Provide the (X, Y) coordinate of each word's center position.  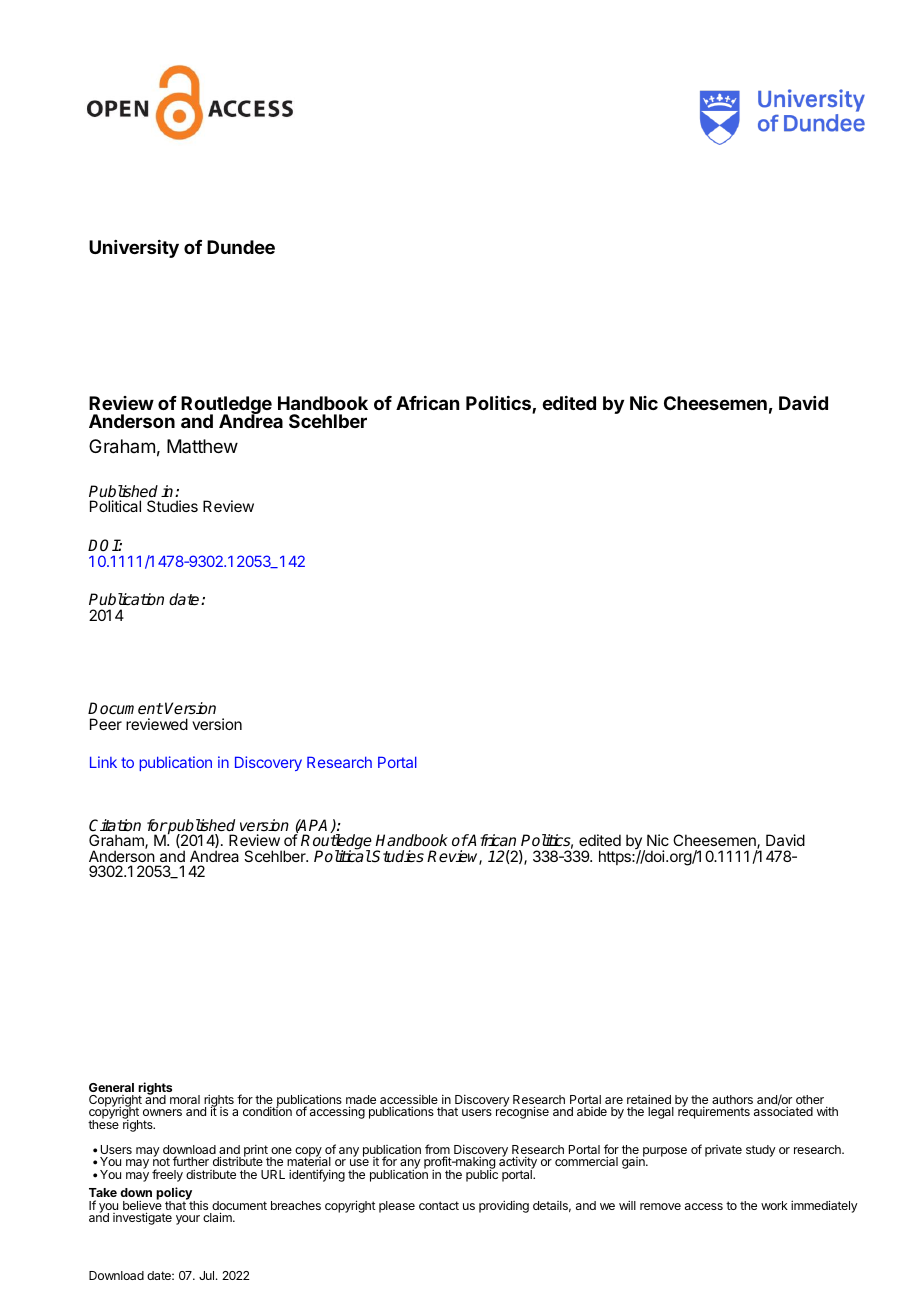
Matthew (202, 446)
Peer (106, 724)
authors (732, 1099)
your (188, 1220)
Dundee (241, 247)
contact (439, 1205)
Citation (115, 825)
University (134, 249)
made (361, 1101)
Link (103, 762)
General (111, 1087)
